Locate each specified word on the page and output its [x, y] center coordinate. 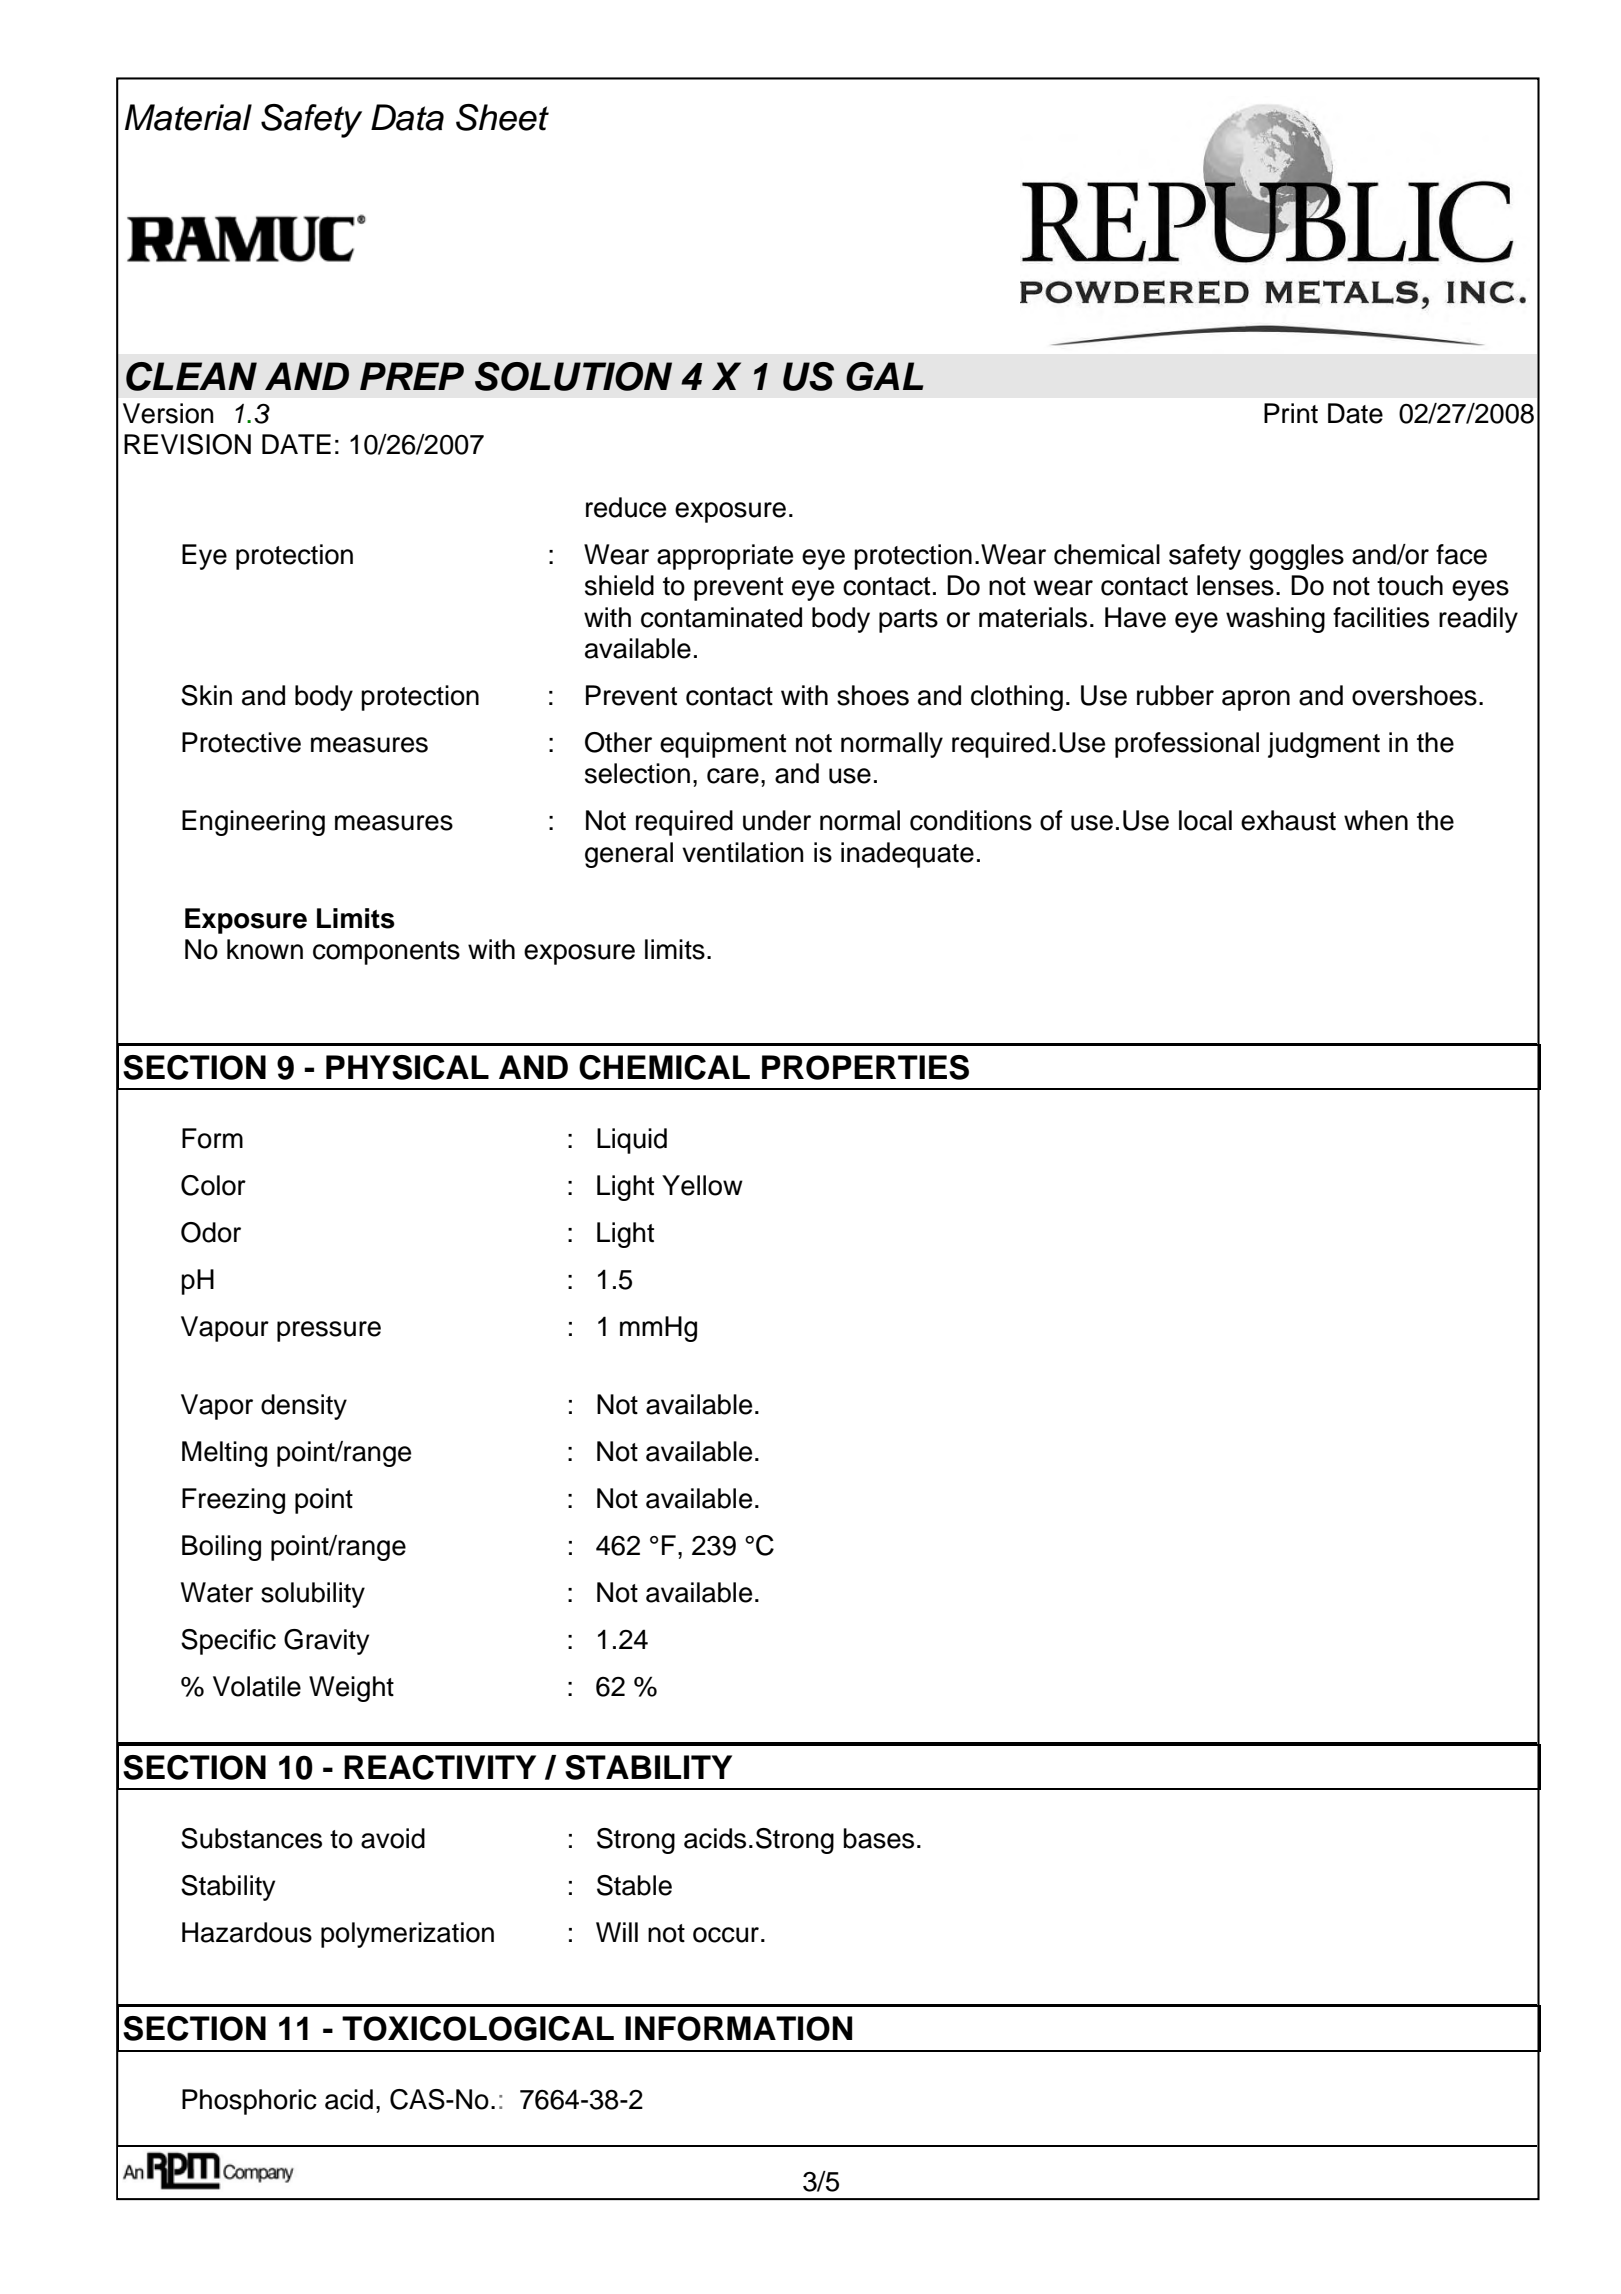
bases [878, 1838]
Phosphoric [249, 2102]
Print [1291, 413]
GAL [884, 376]
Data [407, 117]
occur [727, 1935]
